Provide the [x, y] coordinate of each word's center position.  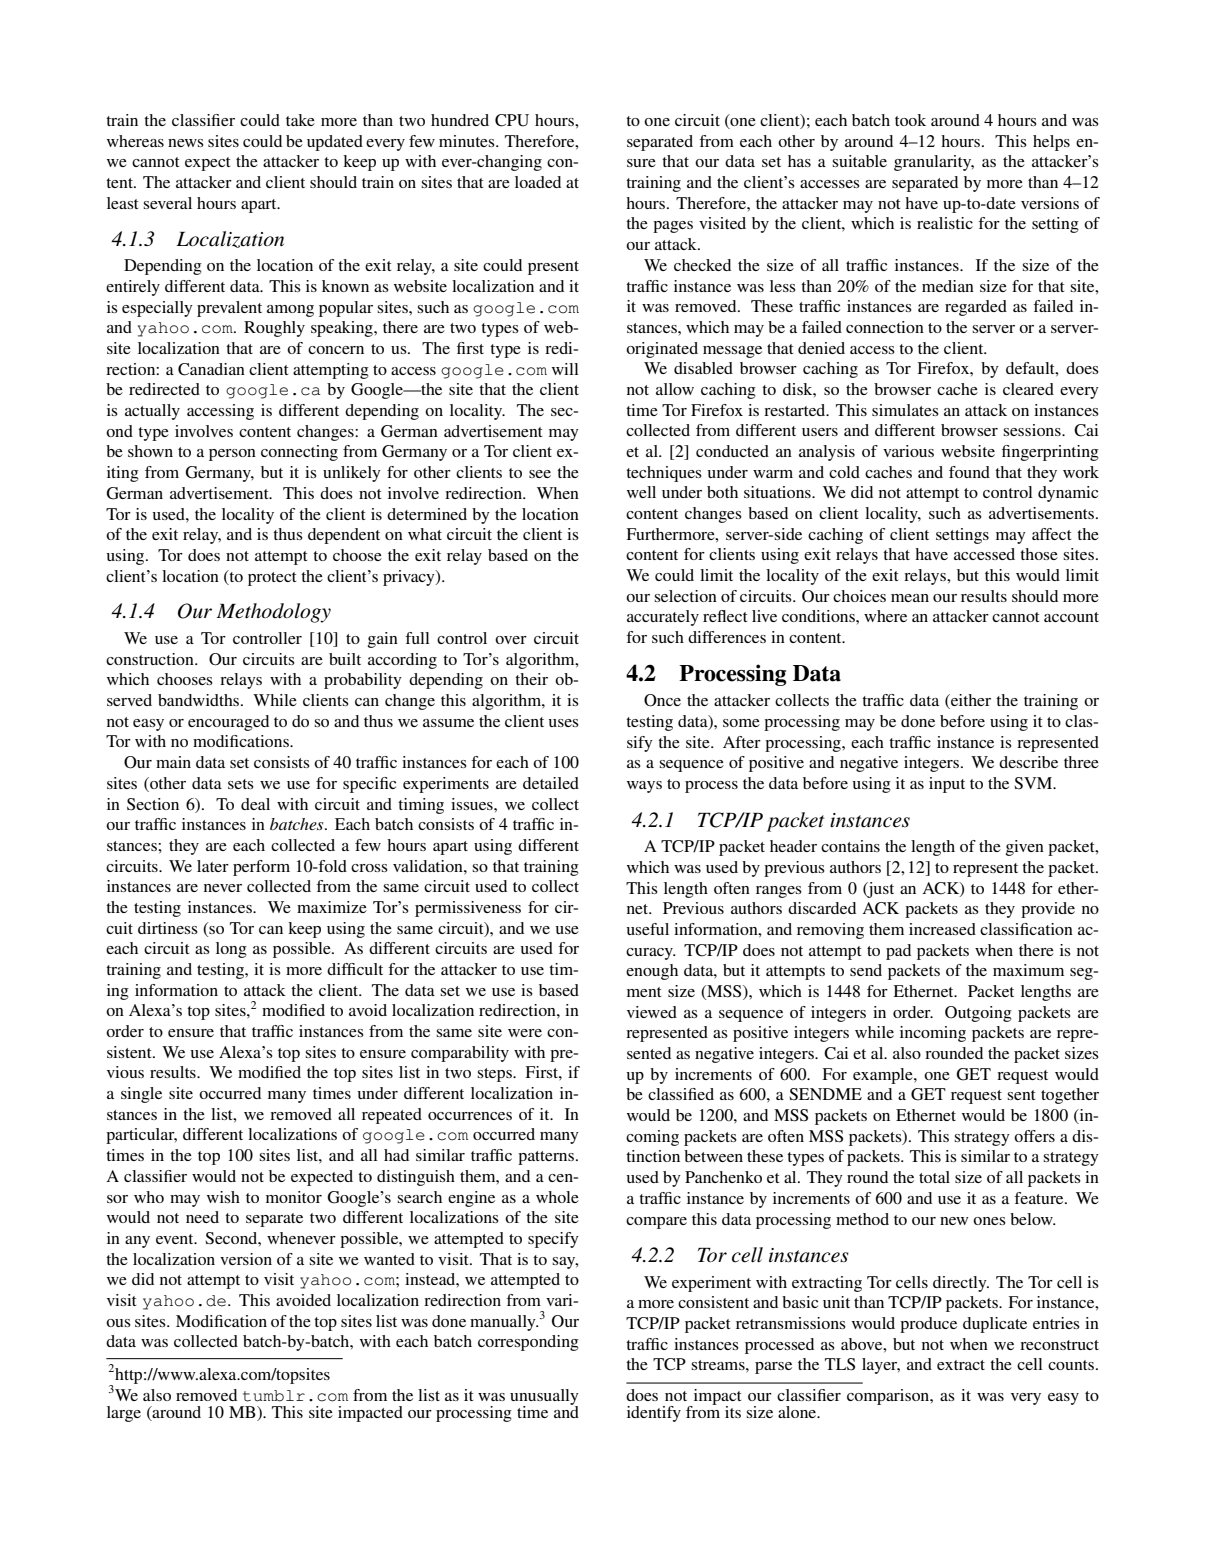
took [910, 120]
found [969, 472]
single [141, 1095]
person [232, 455]
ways [644, 787]
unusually [544, 1398]
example [884, 1076]
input [947, 785]
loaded [538, 182]
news [186, 143]
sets [241, 784]
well [641, 492]
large [124, 1414]
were [525, 1033]
